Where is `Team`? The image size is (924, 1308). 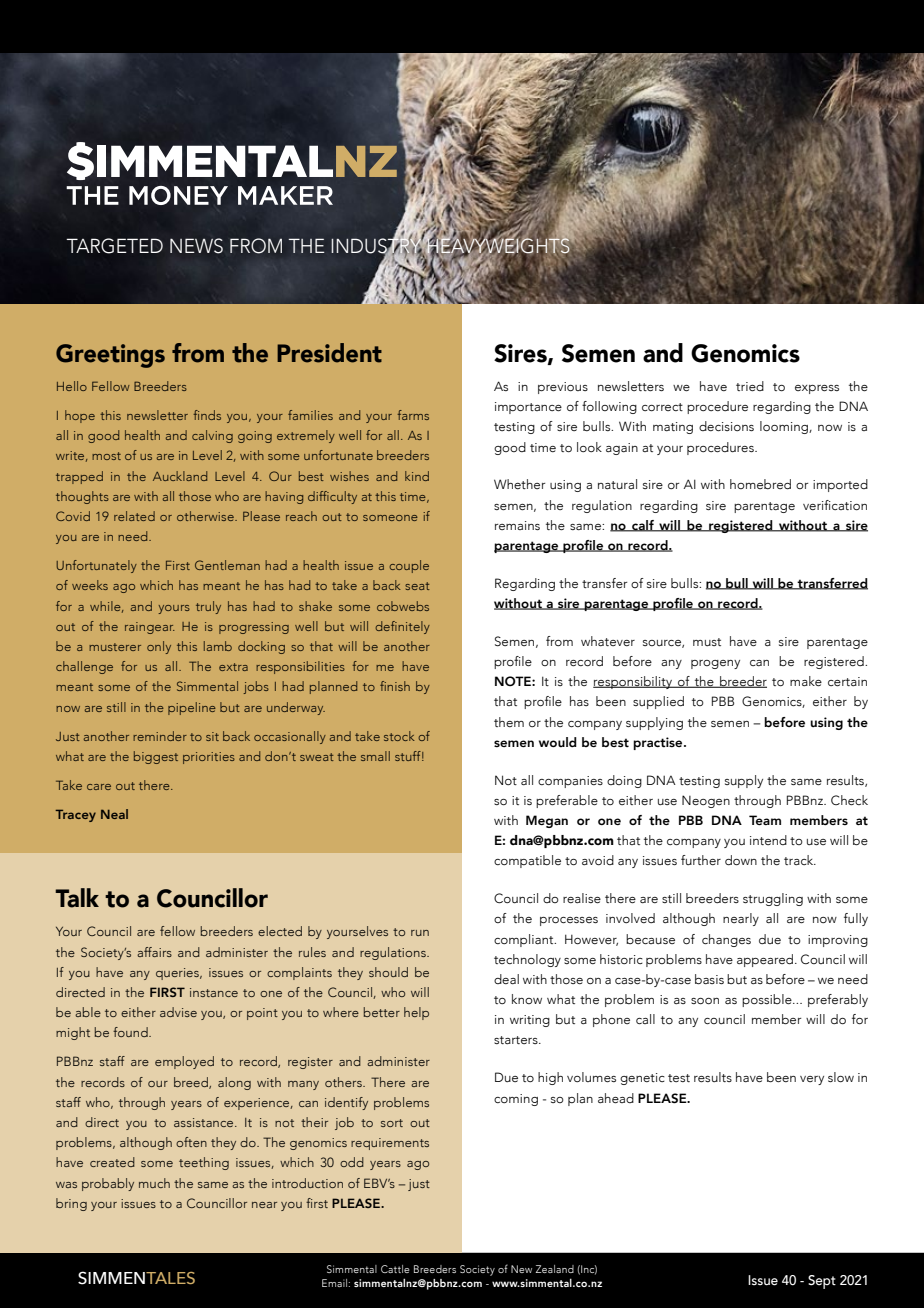 Team is located at coordinates (765, 820).
